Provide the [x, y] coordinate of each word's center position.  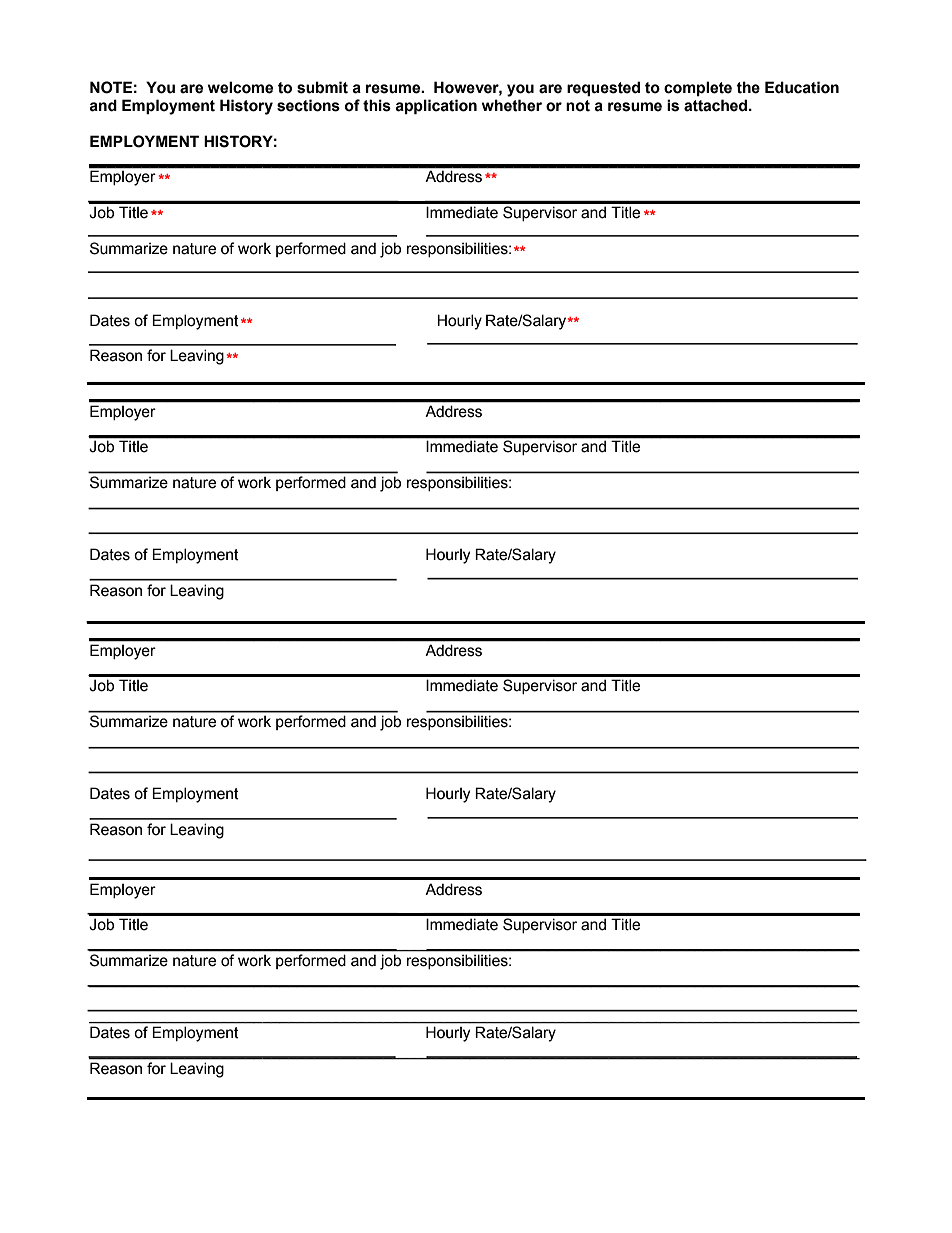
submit [322, 87]
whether [512, 105]
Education [802, 87]
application [436, 107]
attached [717, 105]
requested [603, 89]
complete [698, 88]
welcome [240, 87]
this [377, 105]
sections [308, 105]
